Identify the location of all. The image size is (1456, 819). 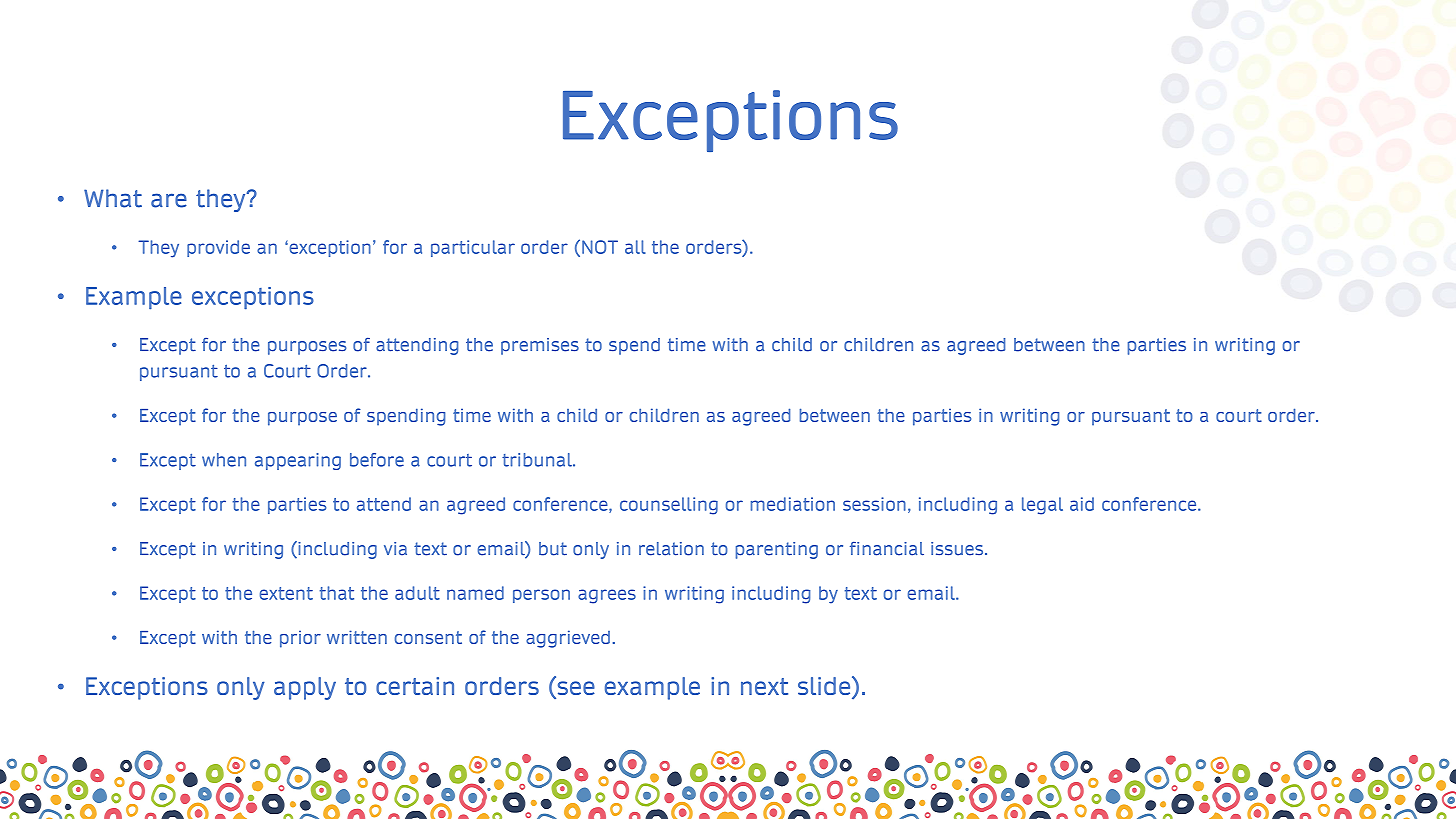
(635, 247).
